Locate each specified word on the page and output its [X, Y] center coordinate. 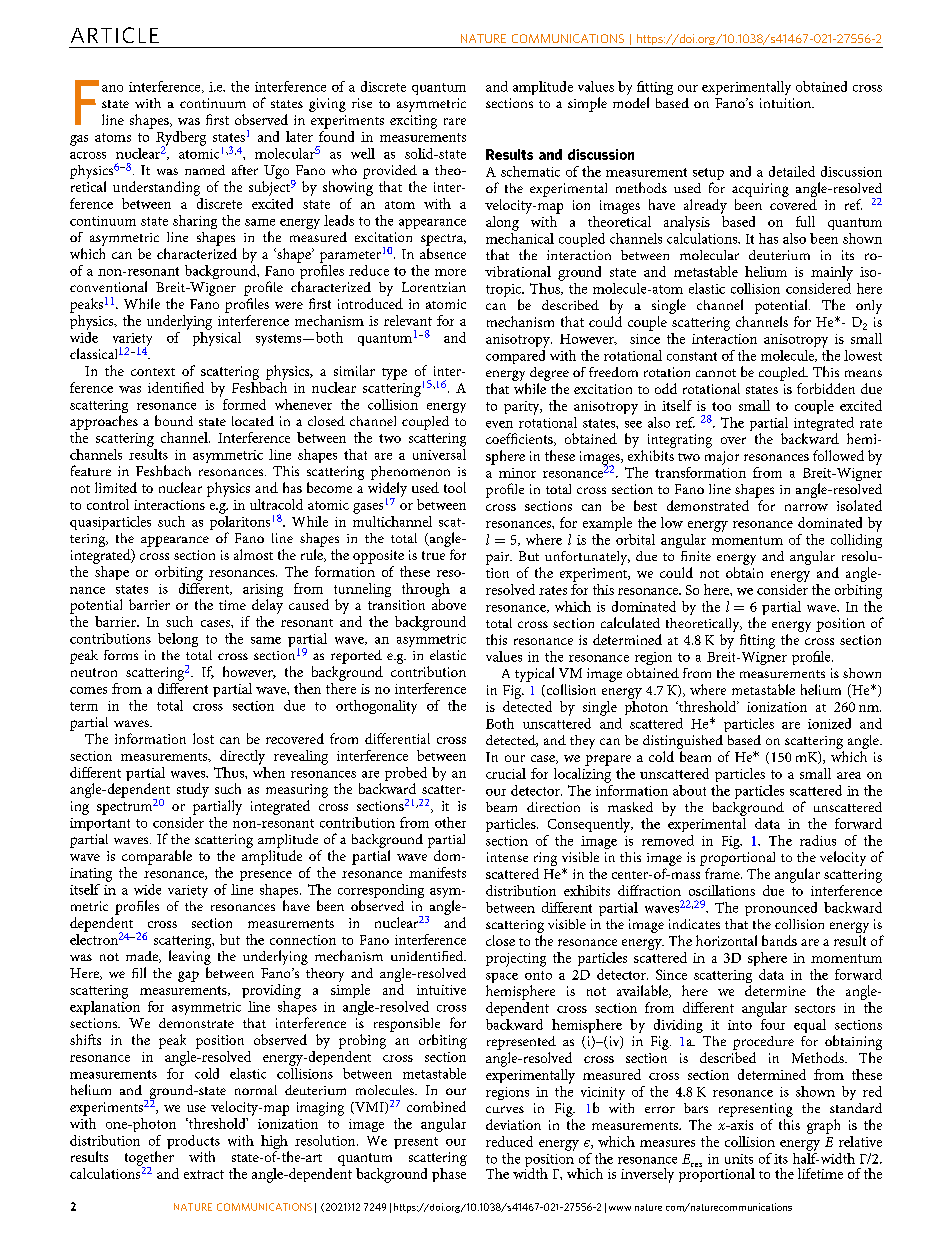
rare [455, 121]
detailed [792, 171]
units [739, 1159]
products [193, 1142]
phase [449, 1175]
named [205, 170]
